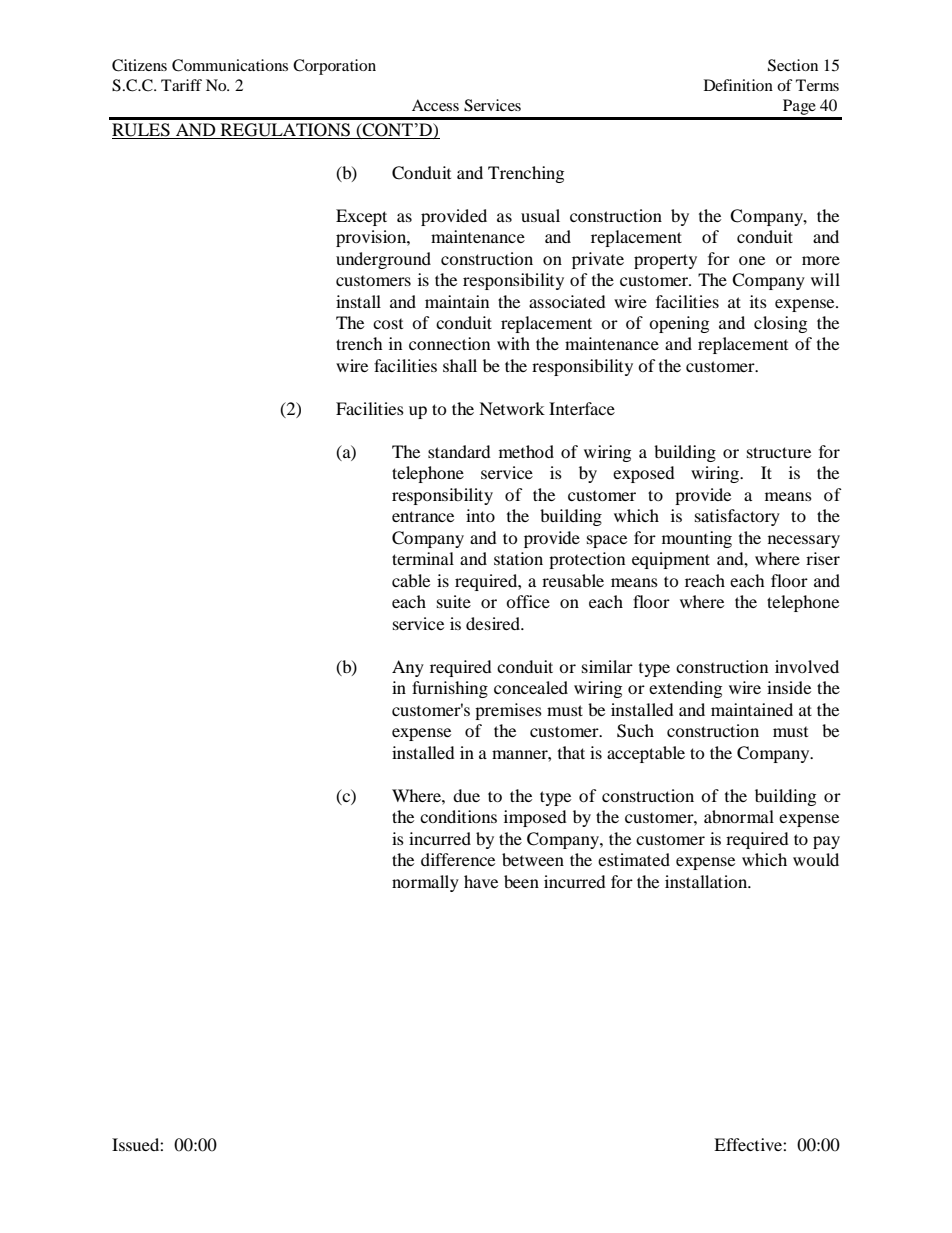 Image resolution: width=952 pixels, height=1233 pixels. I want to click on Tariff, so click(181, 85).
